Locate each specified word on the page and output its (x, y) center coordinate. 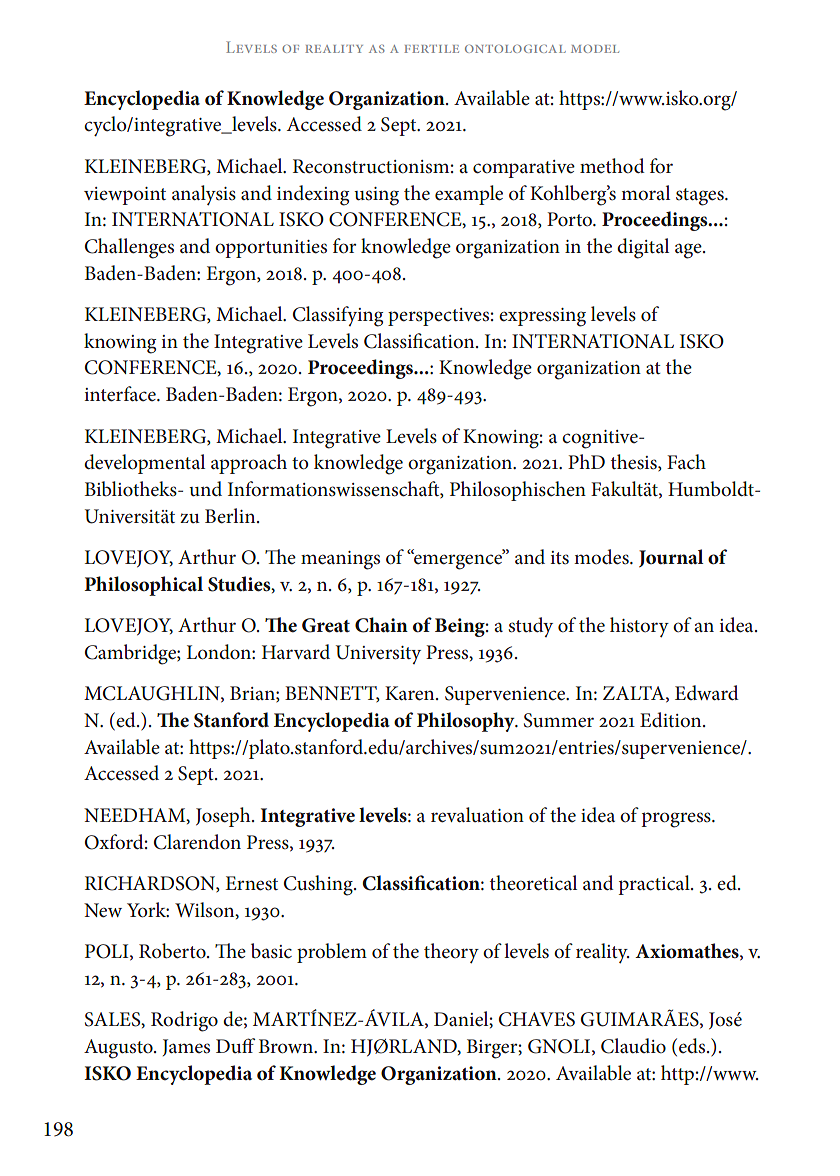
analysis (204, 195)
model (595, 49)
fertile (431, 49)
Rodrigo (184, 1021)
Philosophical (143, 586)
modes (602, 557)
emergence (458, 561)
